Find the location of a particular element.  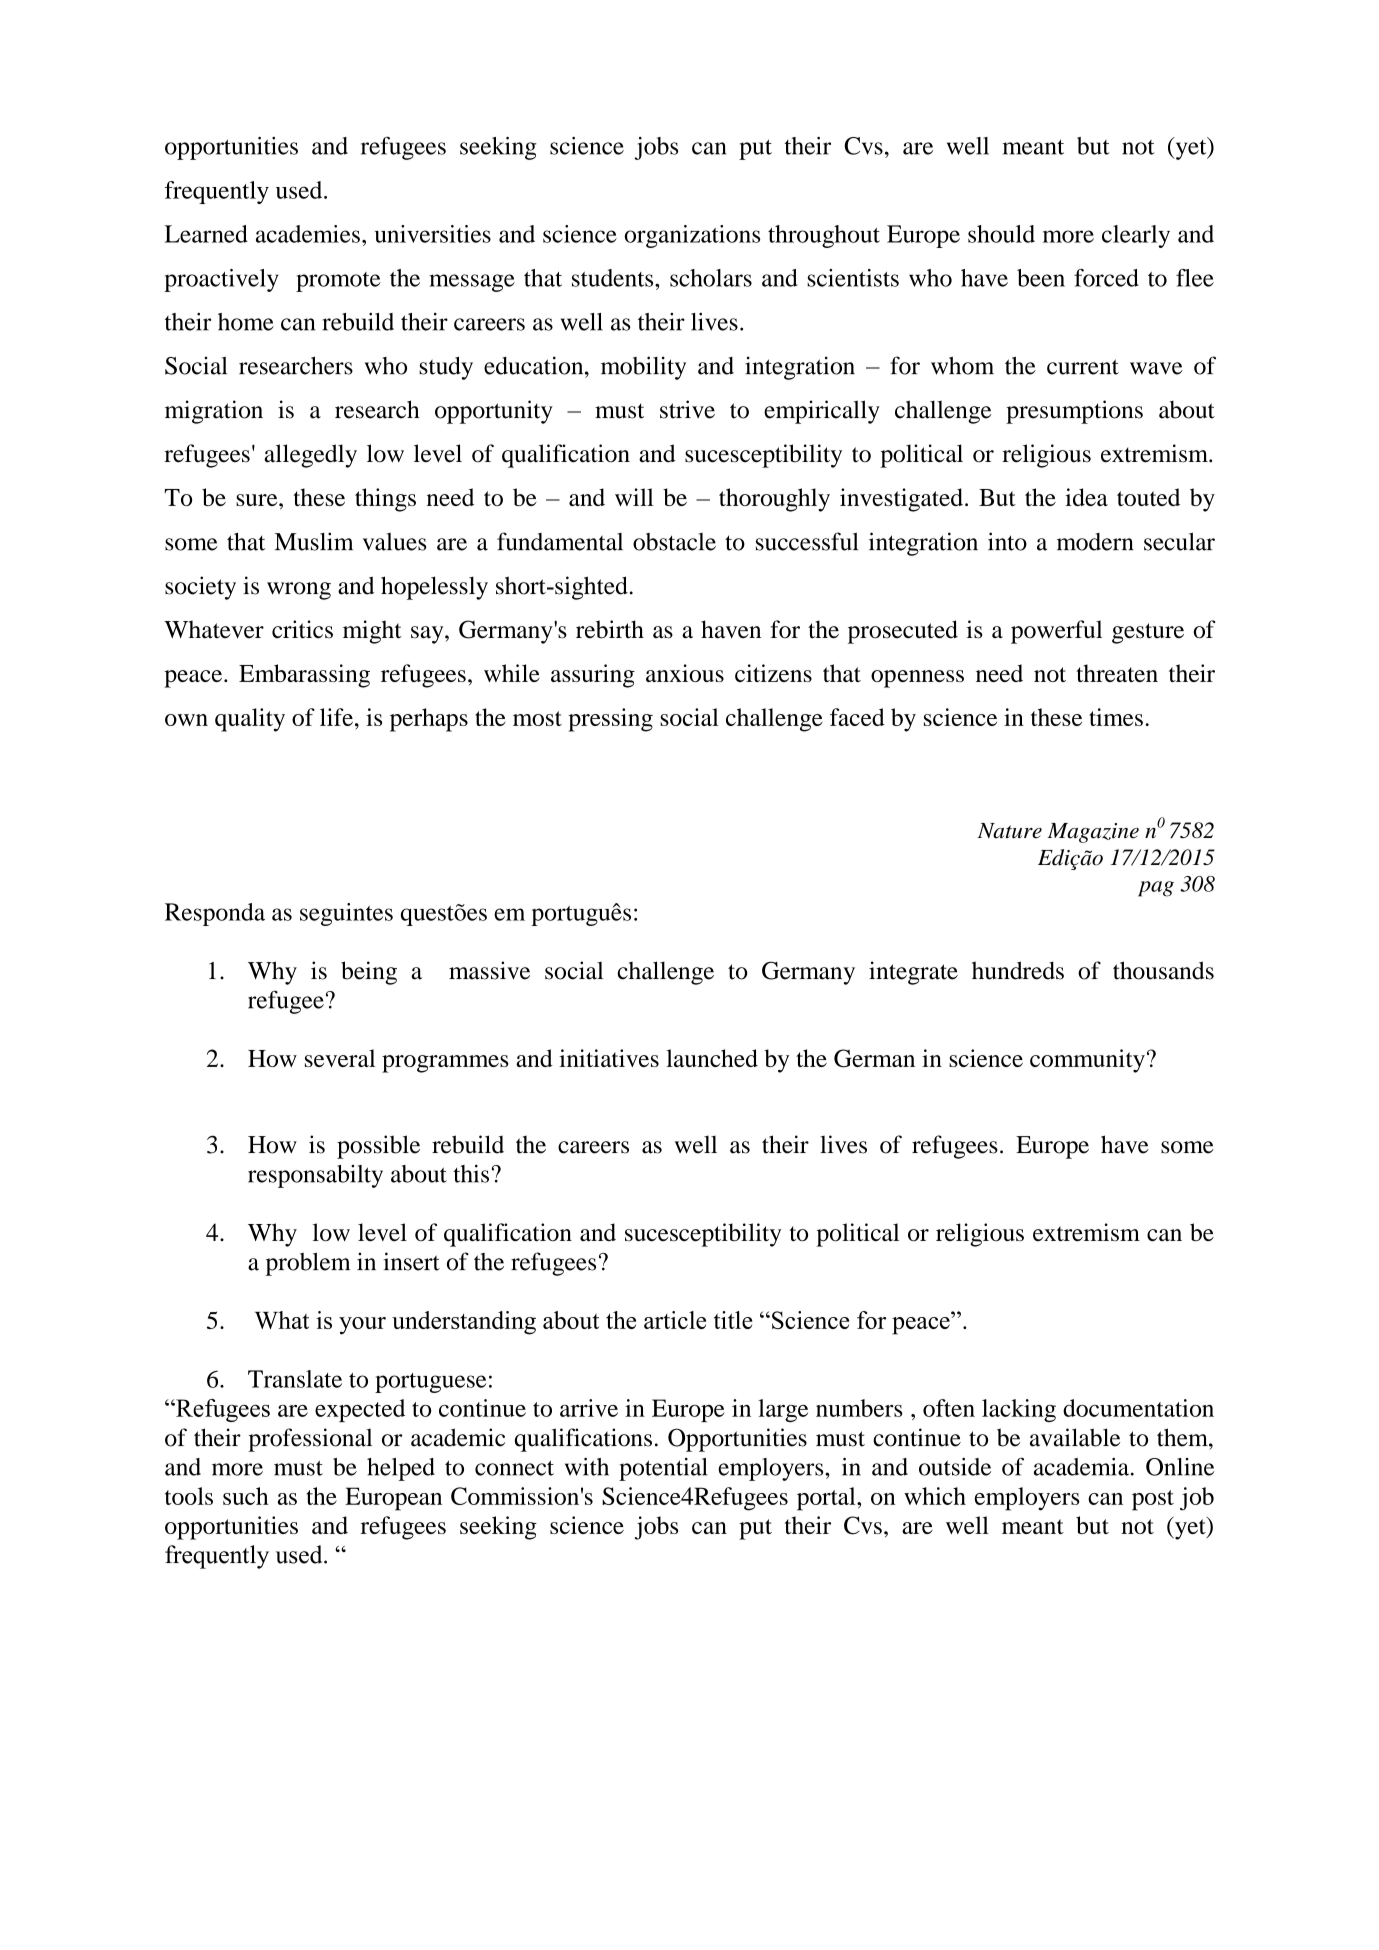

pressing is located at coordinates (610, 720).
